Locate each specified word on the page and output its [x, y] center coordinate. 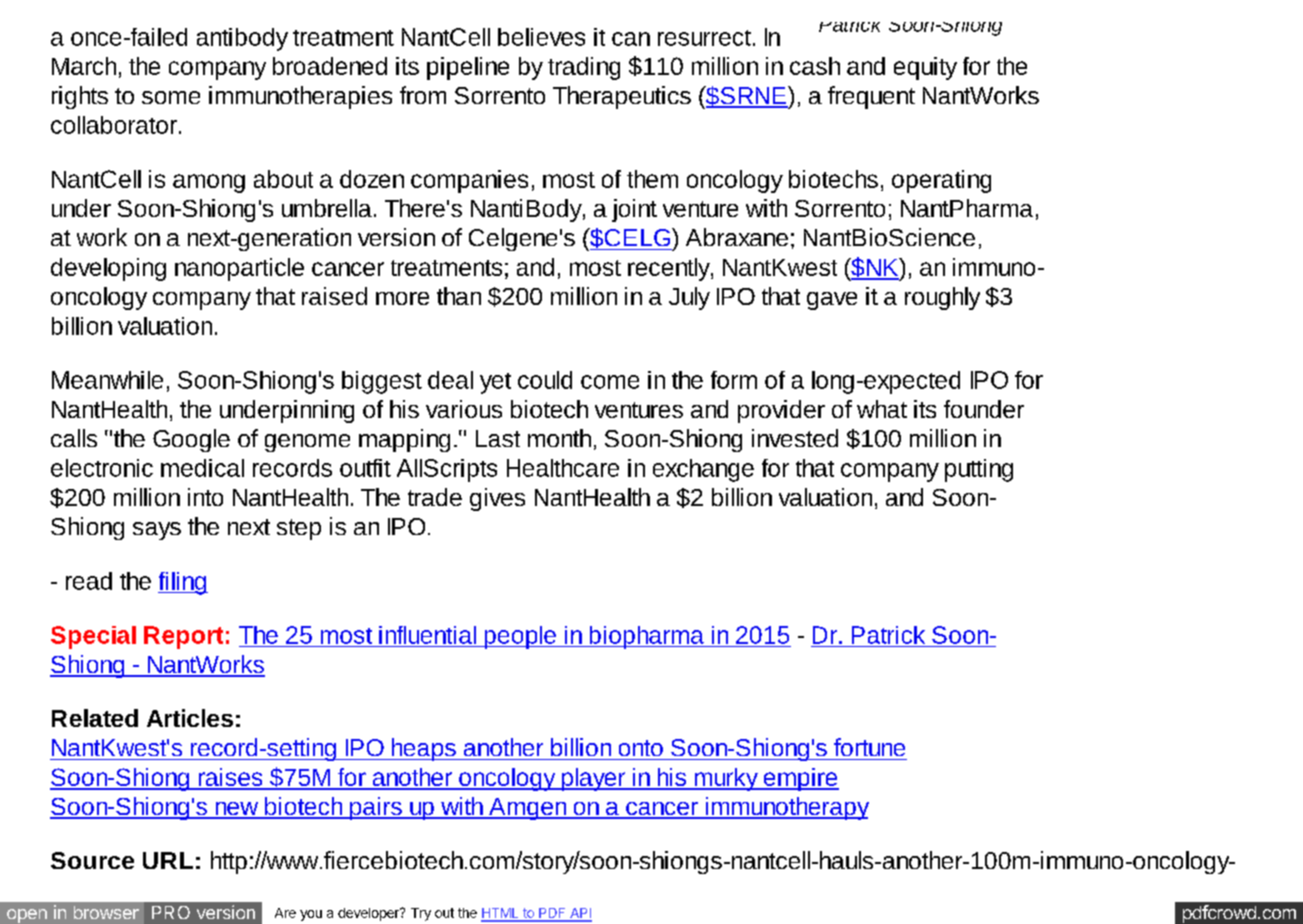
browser [106, 912]
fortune [869, 747]
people [520, 637]
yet [495, 383]
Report [183, 637]
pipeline [468, 68]
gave [832, 301]
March [84, 66]
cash [815, 66]
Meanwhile [107, 380]
